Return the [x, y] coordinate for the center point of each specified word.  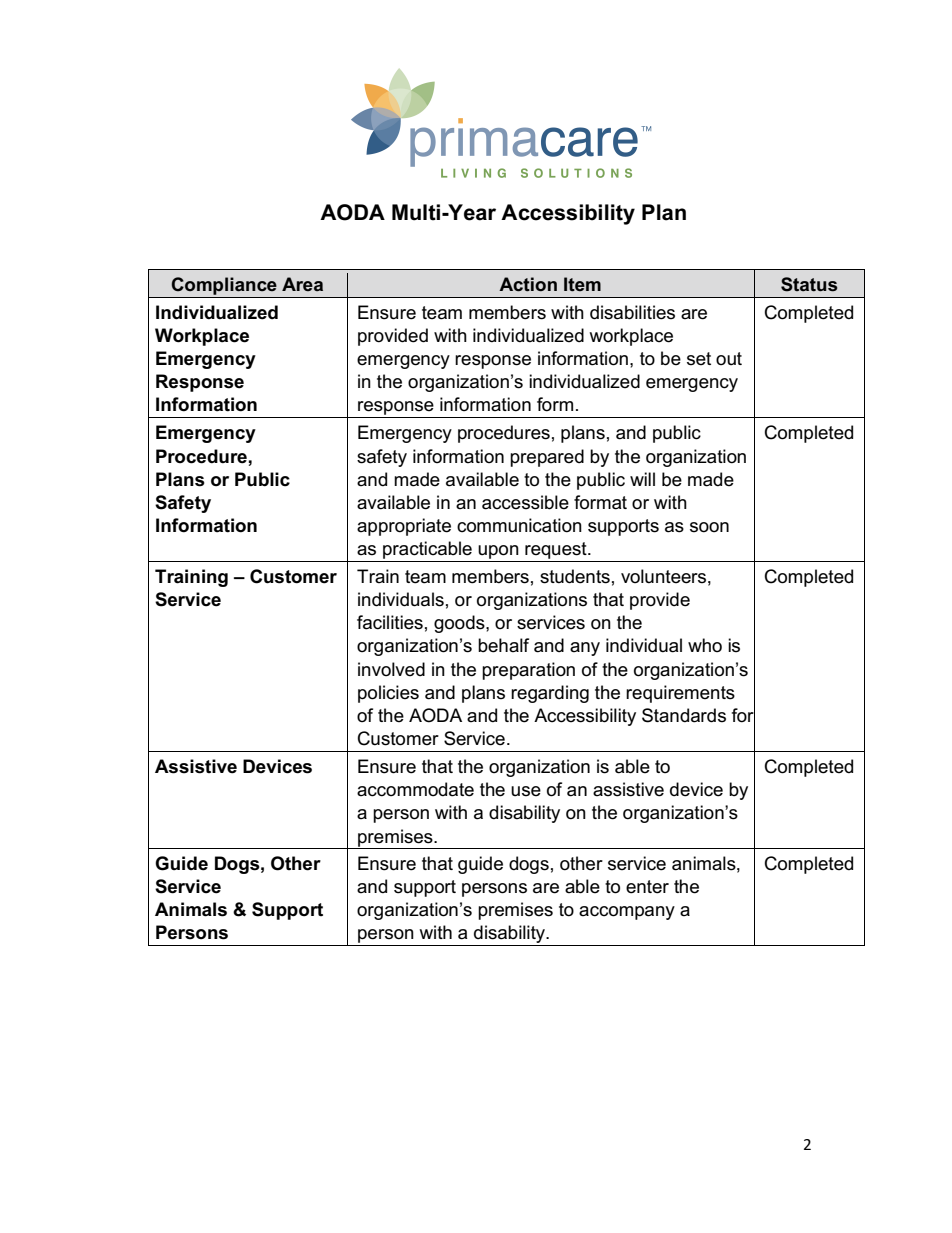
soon [709, 527]
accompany [627, 913]
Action [528, 284]
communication [519, 525]
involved [391, 669]
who [705, 645]
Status [809, 284]
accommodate [415, 789]
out [729, 359]
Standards [684, 715]
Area [302, 284]
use [526, 791]
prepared [547, 458]
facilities [390, 622]
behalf [503, 645]
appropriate [404, 527]
